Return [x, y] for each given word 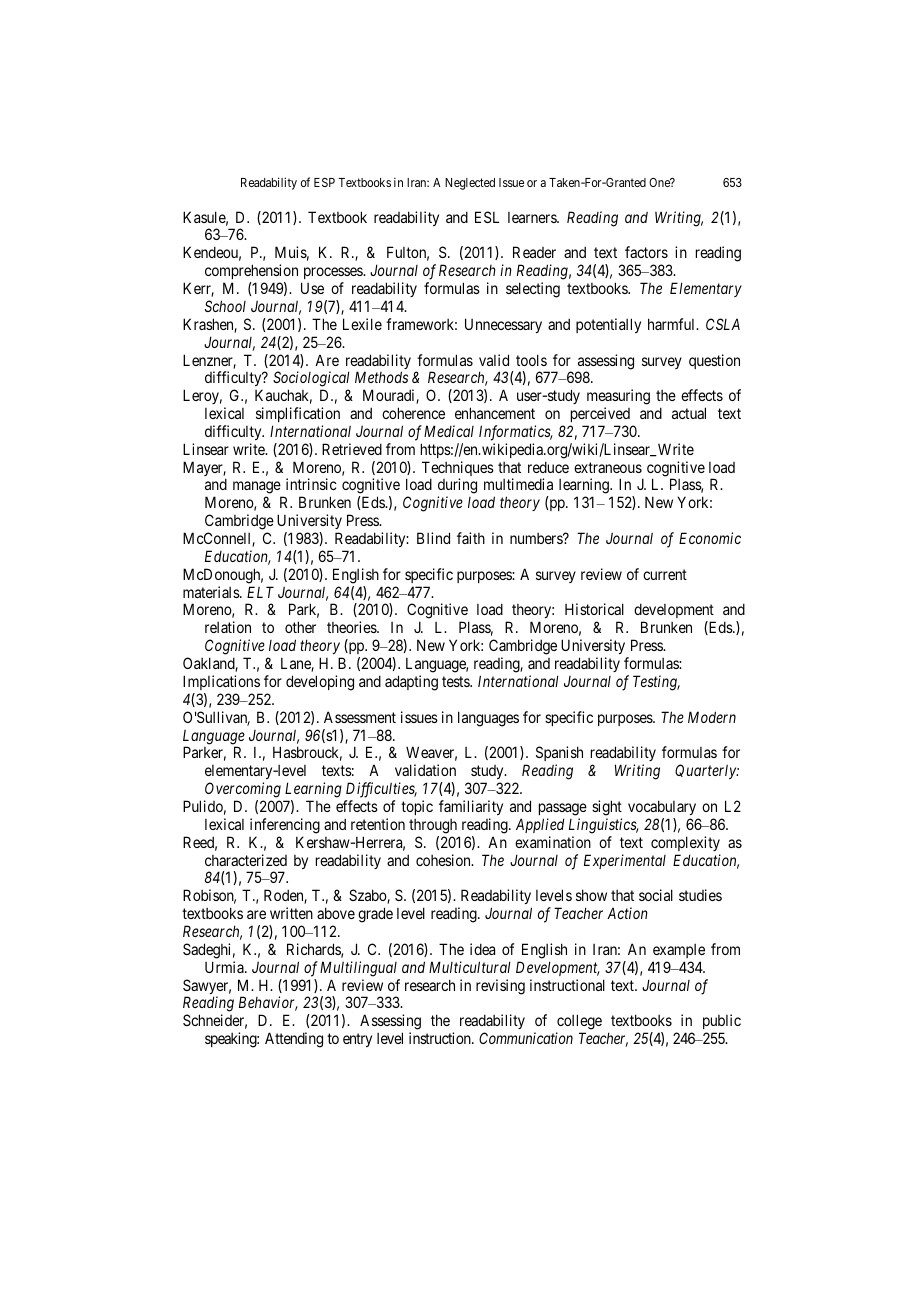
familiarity [471, 807]
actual [689, 413]
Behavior [268, 1003]
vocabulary [662, 807]
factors [646, 252]
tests [456, 681]
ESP [324, 182]
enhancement [495, 413]
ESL [487, 217]
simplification [298, 414]
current [665, 574]
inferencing [285, 826]
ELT [260, 592]
